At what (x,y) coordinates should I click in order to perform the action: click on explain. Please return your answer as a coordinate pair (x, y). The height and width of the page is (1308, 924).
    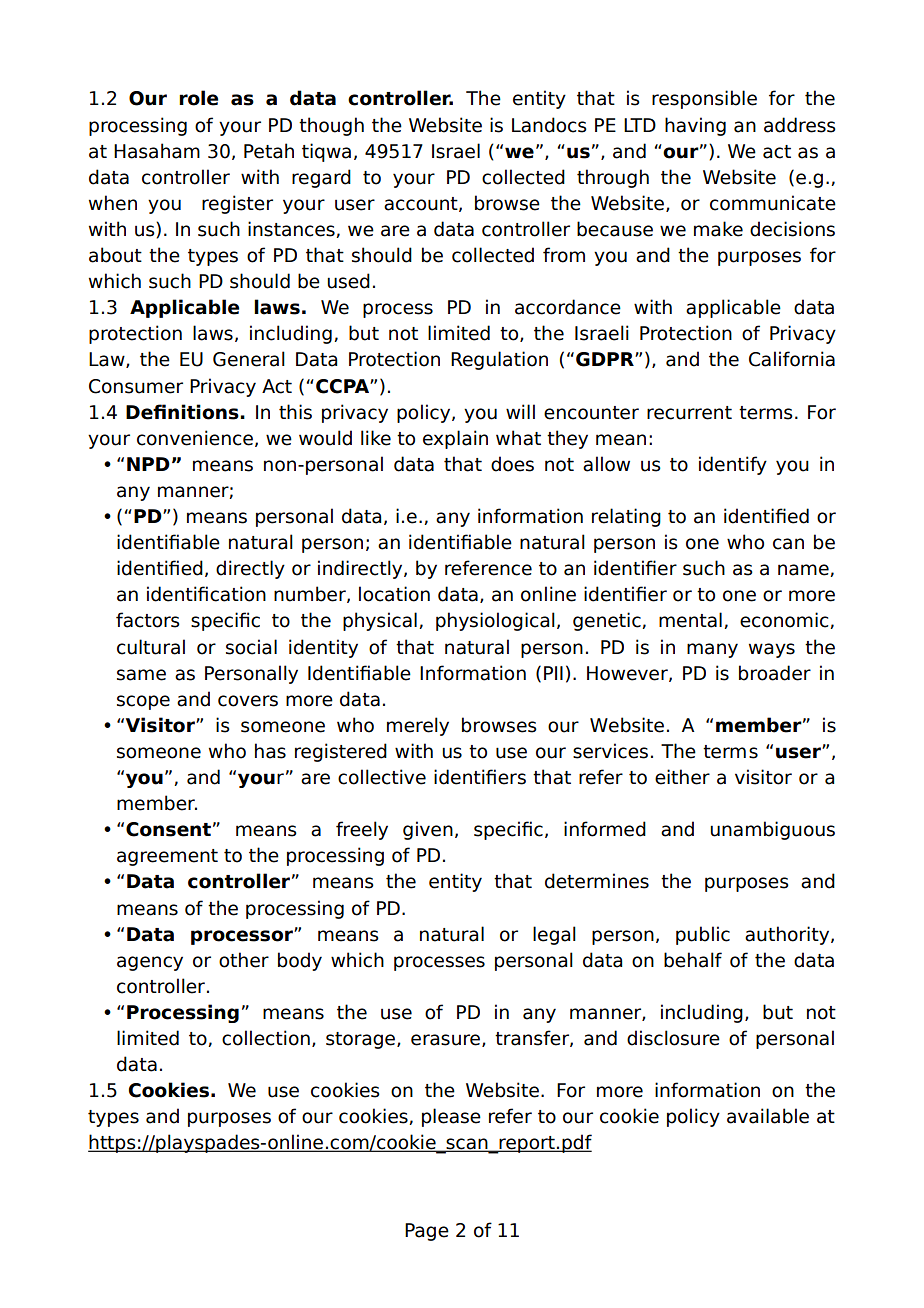
    Looking at the image, I should click on (455, 439).
